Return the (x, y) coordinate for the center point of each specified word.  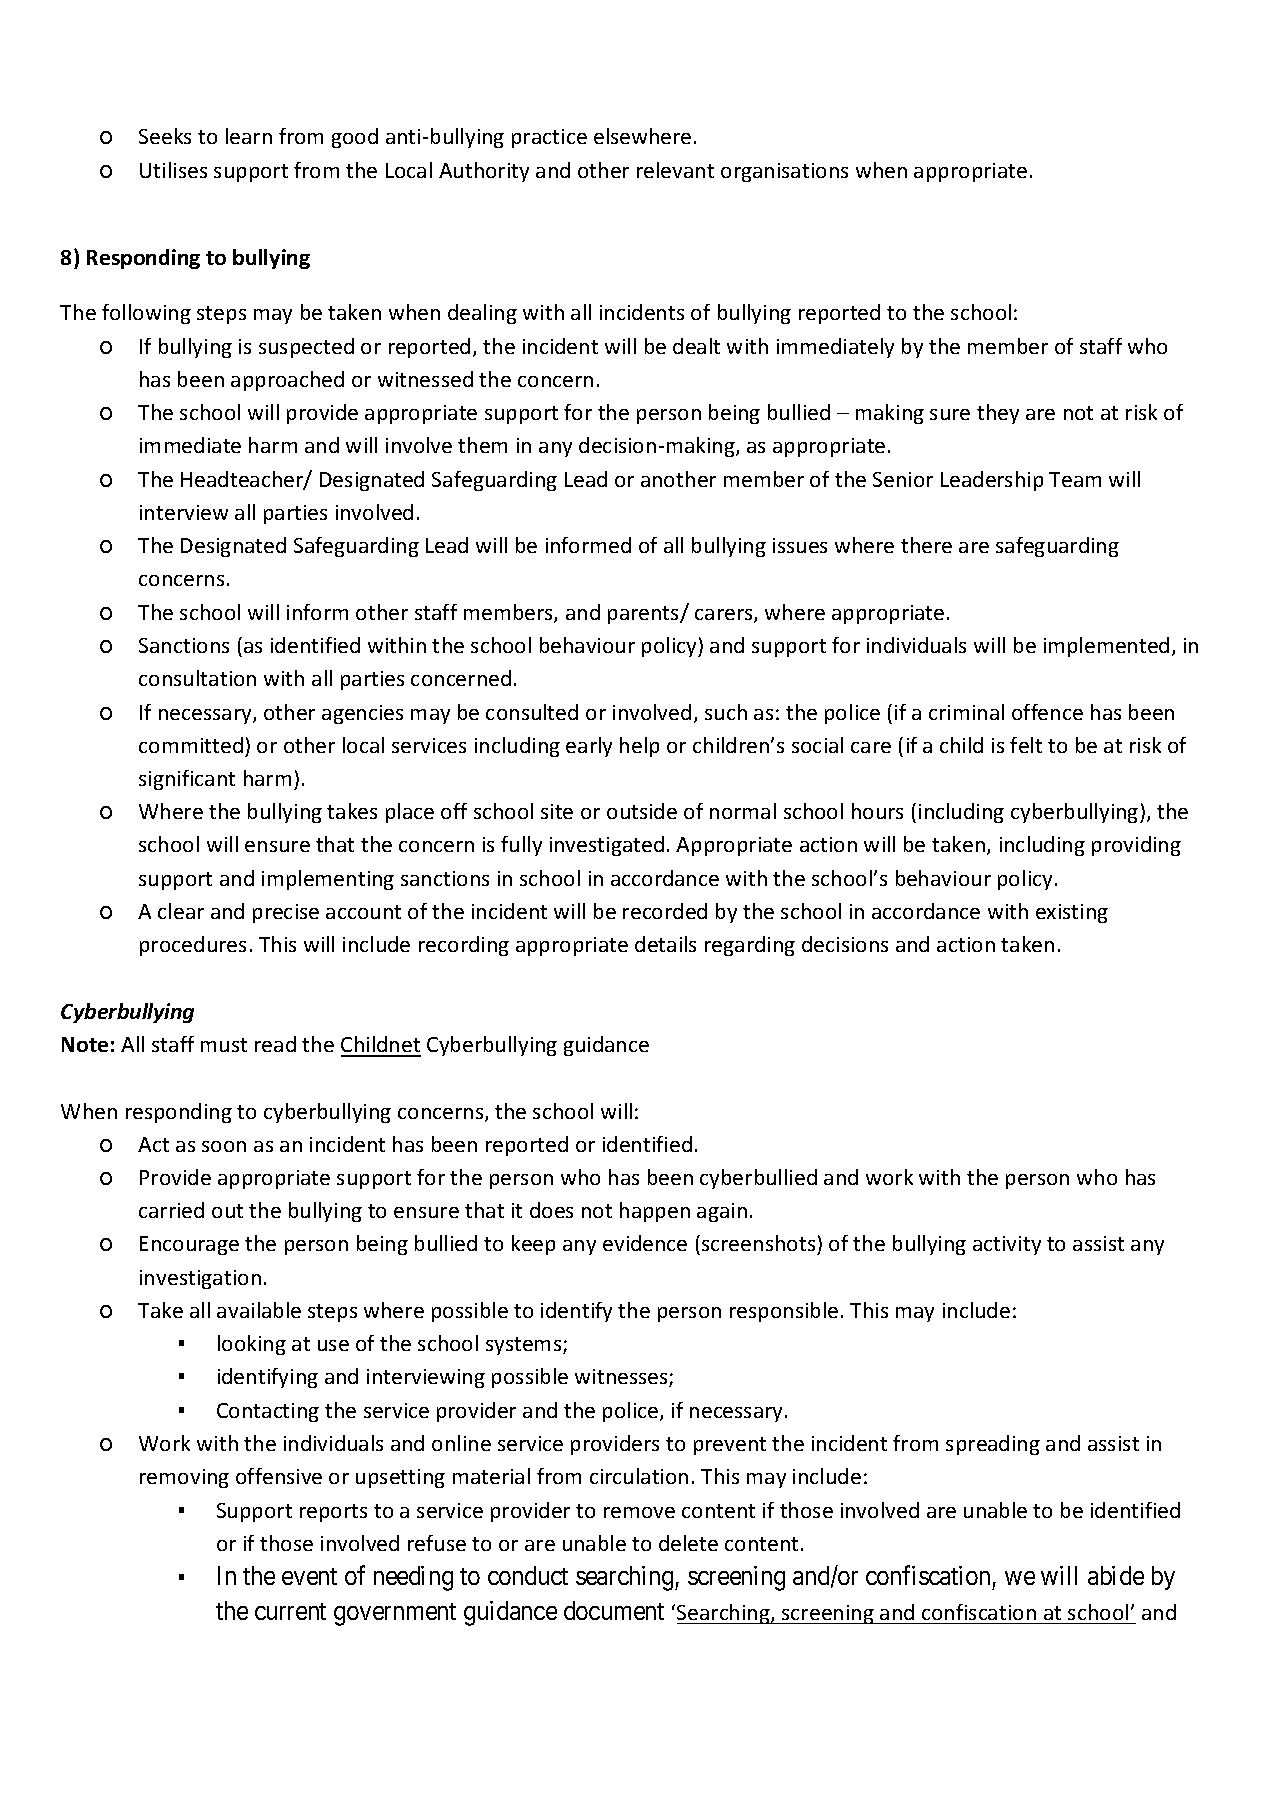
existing (1072, 913)
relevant (675, 170)
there (926, 545)
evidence (645, 1243)
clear (181, 911)
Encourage (189, 1245)
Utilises (173, 170)
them (482, 445)
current (290, 1611)
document (614, 1610)
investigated (607, 846)
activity (1007, 1245)
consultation (197, 678)
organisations (784, 172)
